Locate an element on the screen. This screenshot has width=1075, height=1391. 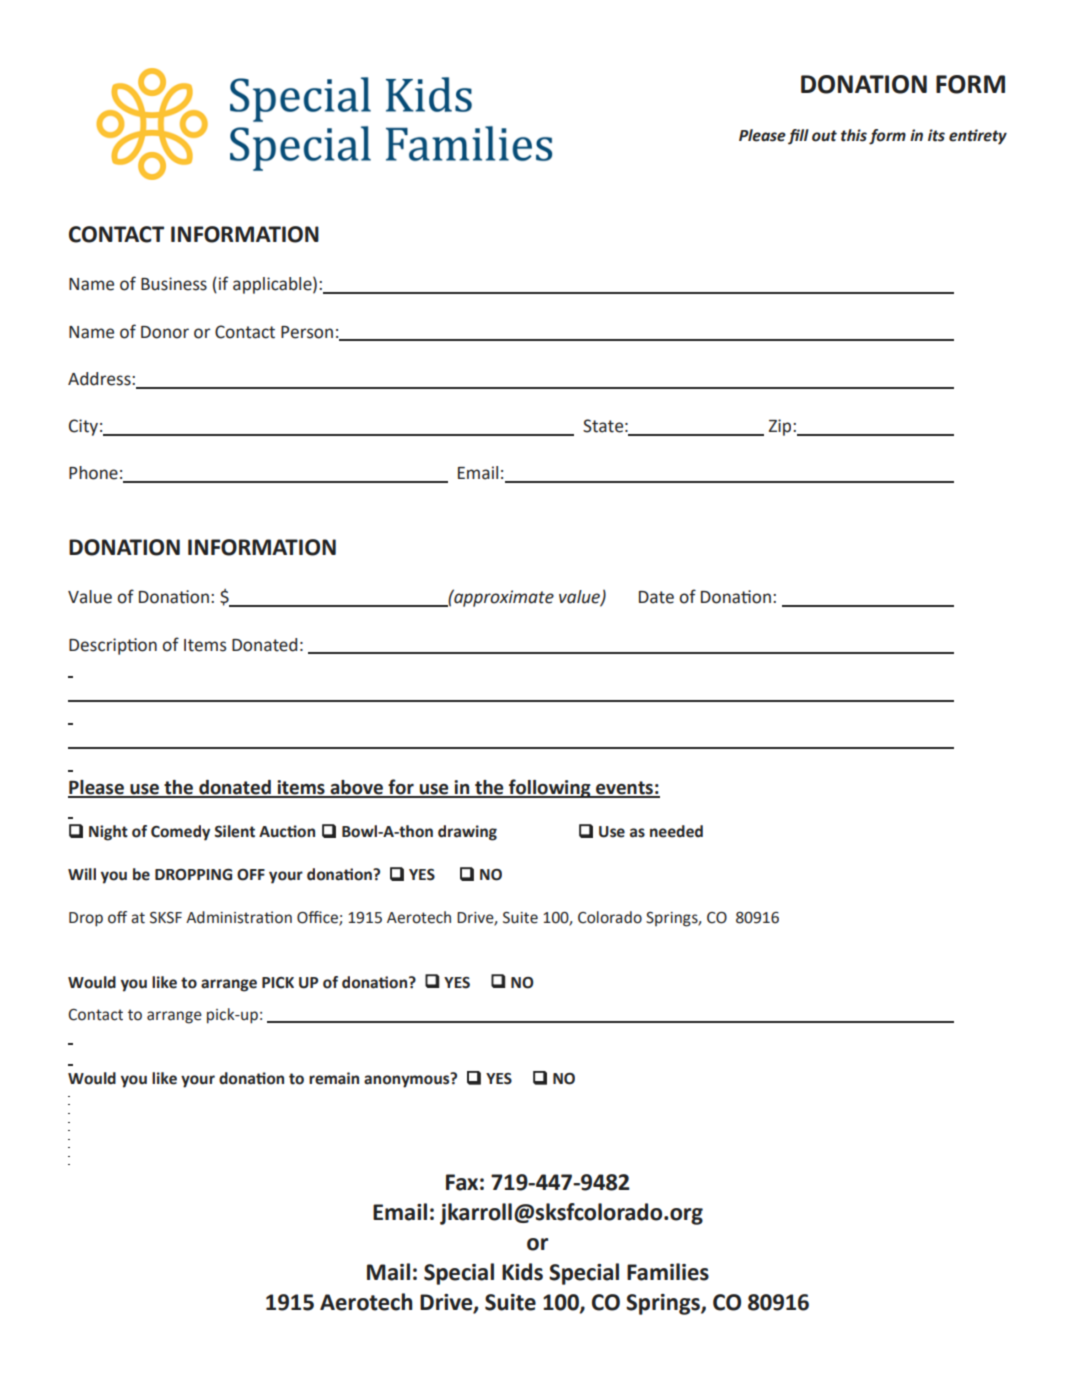
Description is located at coordinates (113, 646).
